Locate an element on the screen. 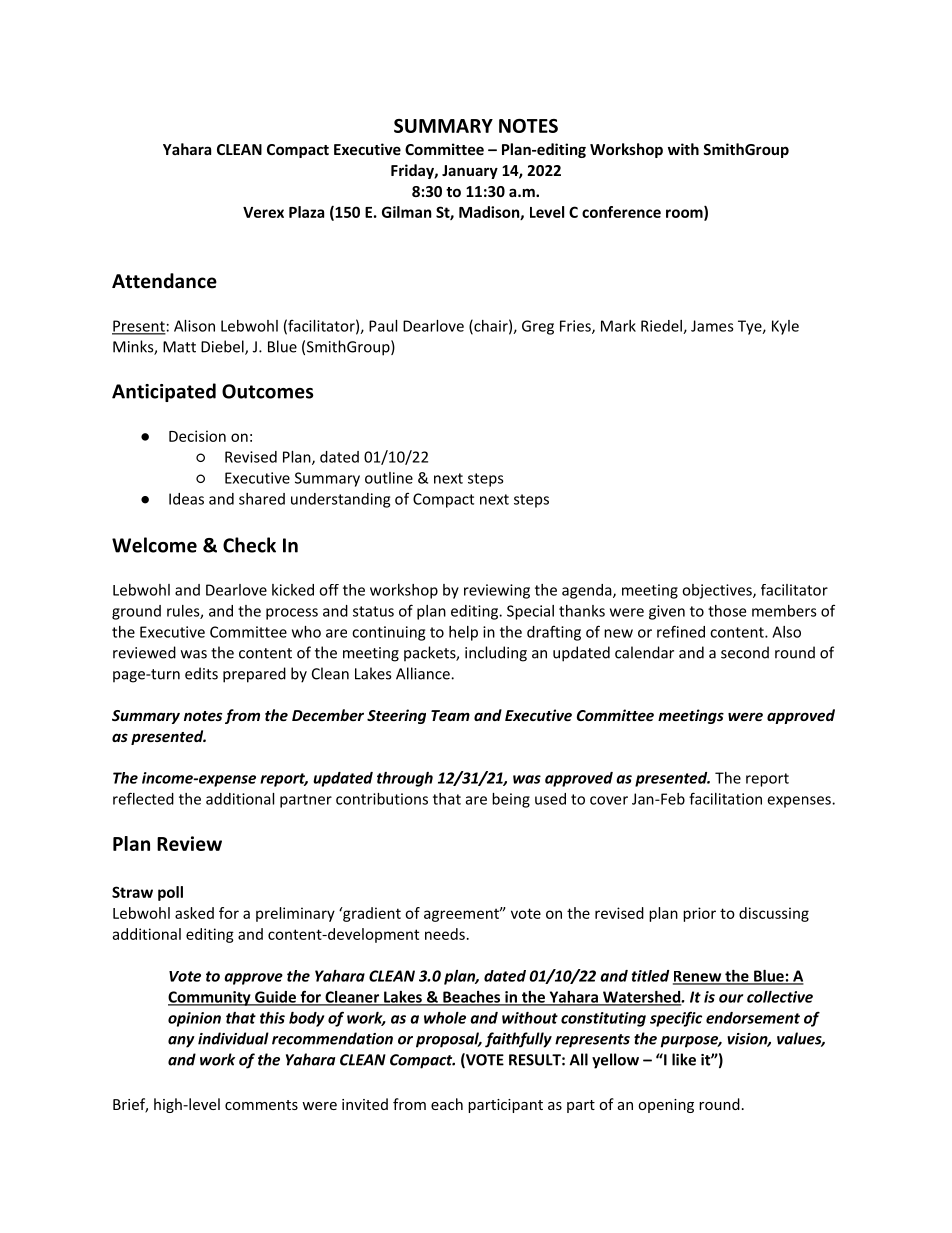 The image size is (952, 1233). facilitation is located at coordinates (725, 798).
